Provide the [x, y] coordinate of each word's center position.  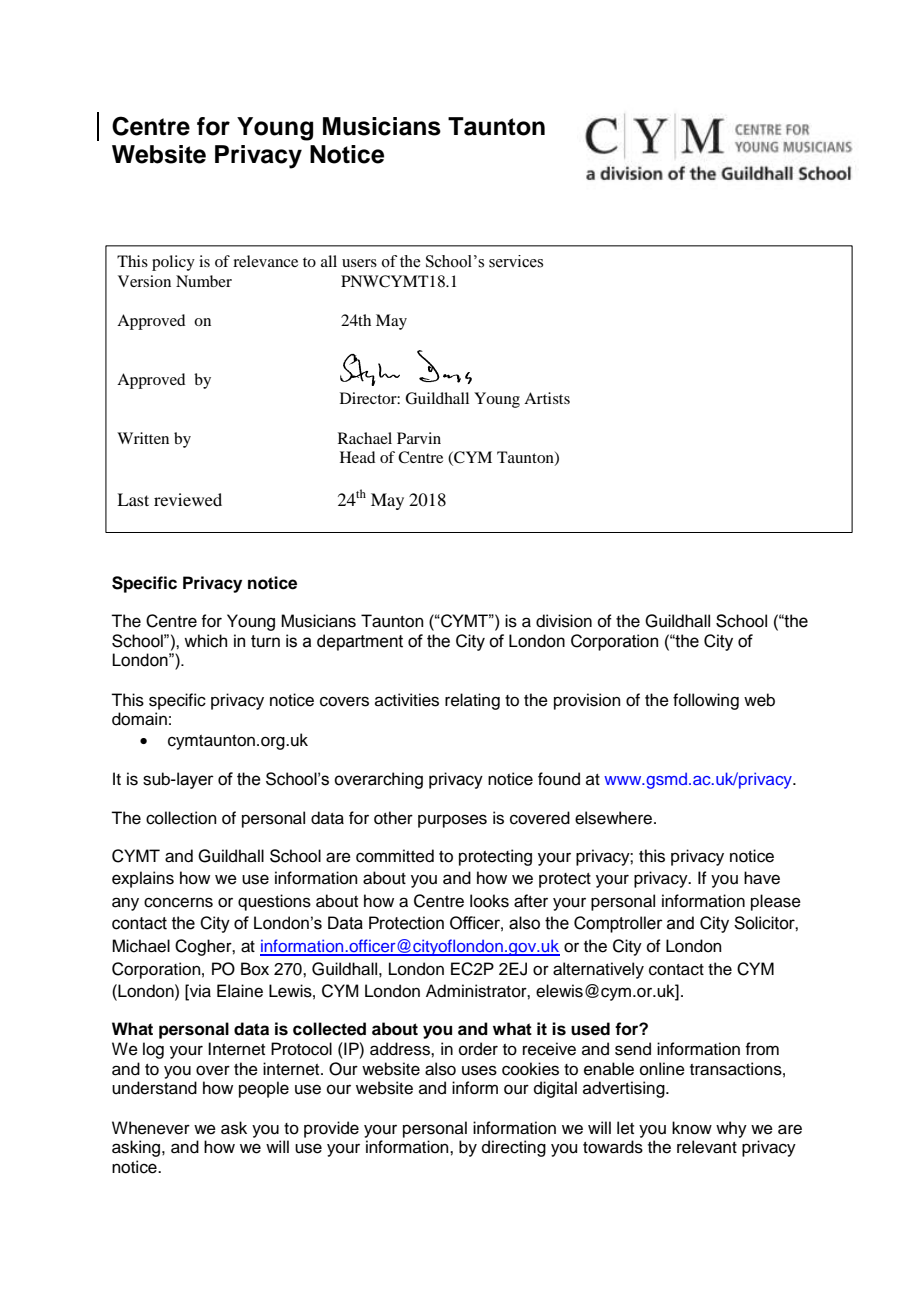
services [516, 261]
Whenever [151, 1128]
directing [514, 1148]
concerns [178, 902]
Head [357, 457]
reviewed [188, 499]
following [706, 701]
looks [489, 901]
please [776, 902]
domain [139, 719]
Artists [547, 398]
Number [204, 281]
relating [472, 701]
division [564, 621]
